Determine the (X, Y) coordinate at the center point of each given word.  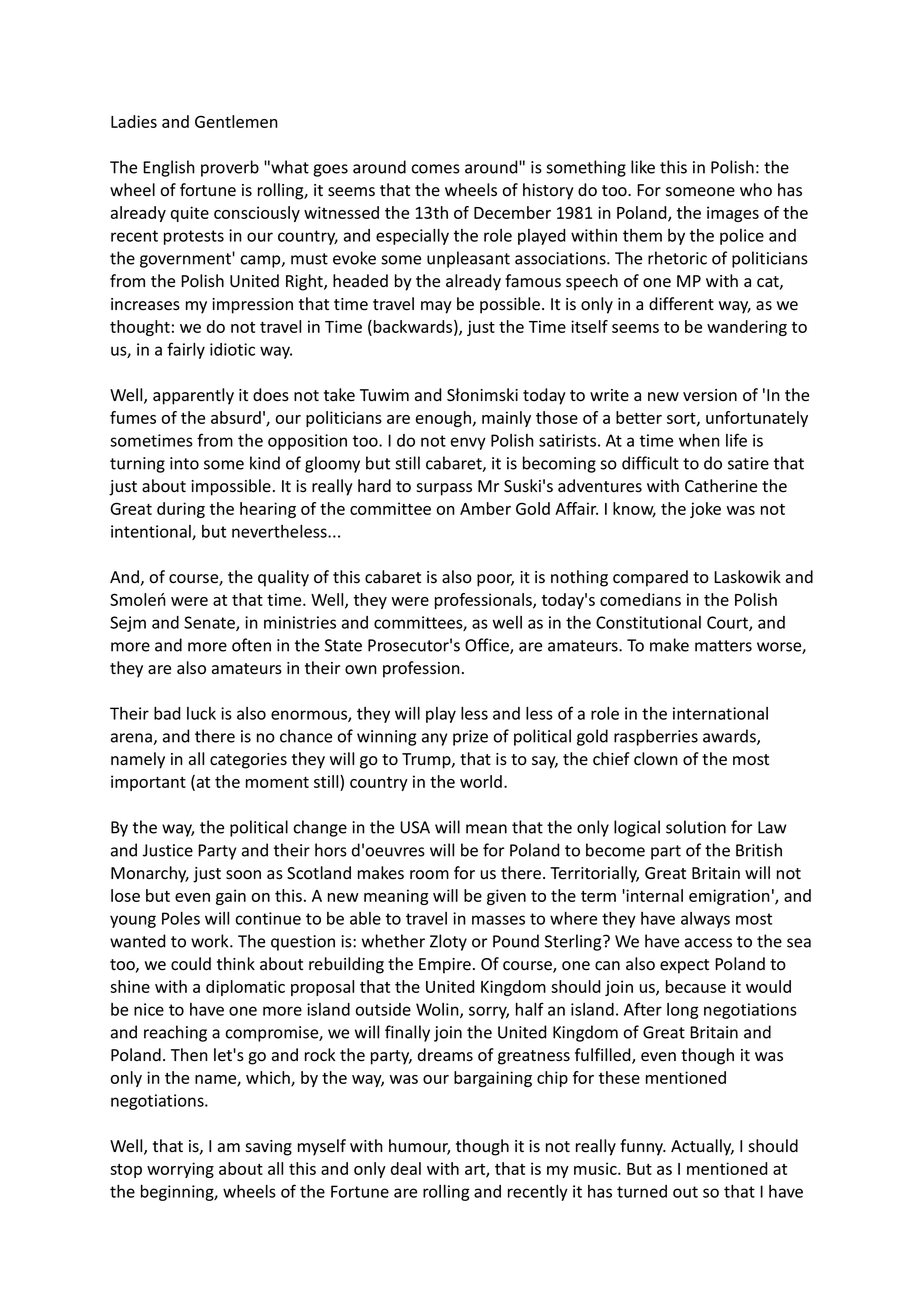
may (436, 307)
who (756, 190)
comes (436, 169)
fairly (186, 350)
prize (470, 738)
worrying (180, 1170)
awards (730, 737)
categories (248, 761)
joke (705, 510)
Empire (445, 966)
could (191, 964)
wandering (747, 328)
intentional (152, 532)
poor (495, 580)
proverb (230, 168)
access (708, 943)
